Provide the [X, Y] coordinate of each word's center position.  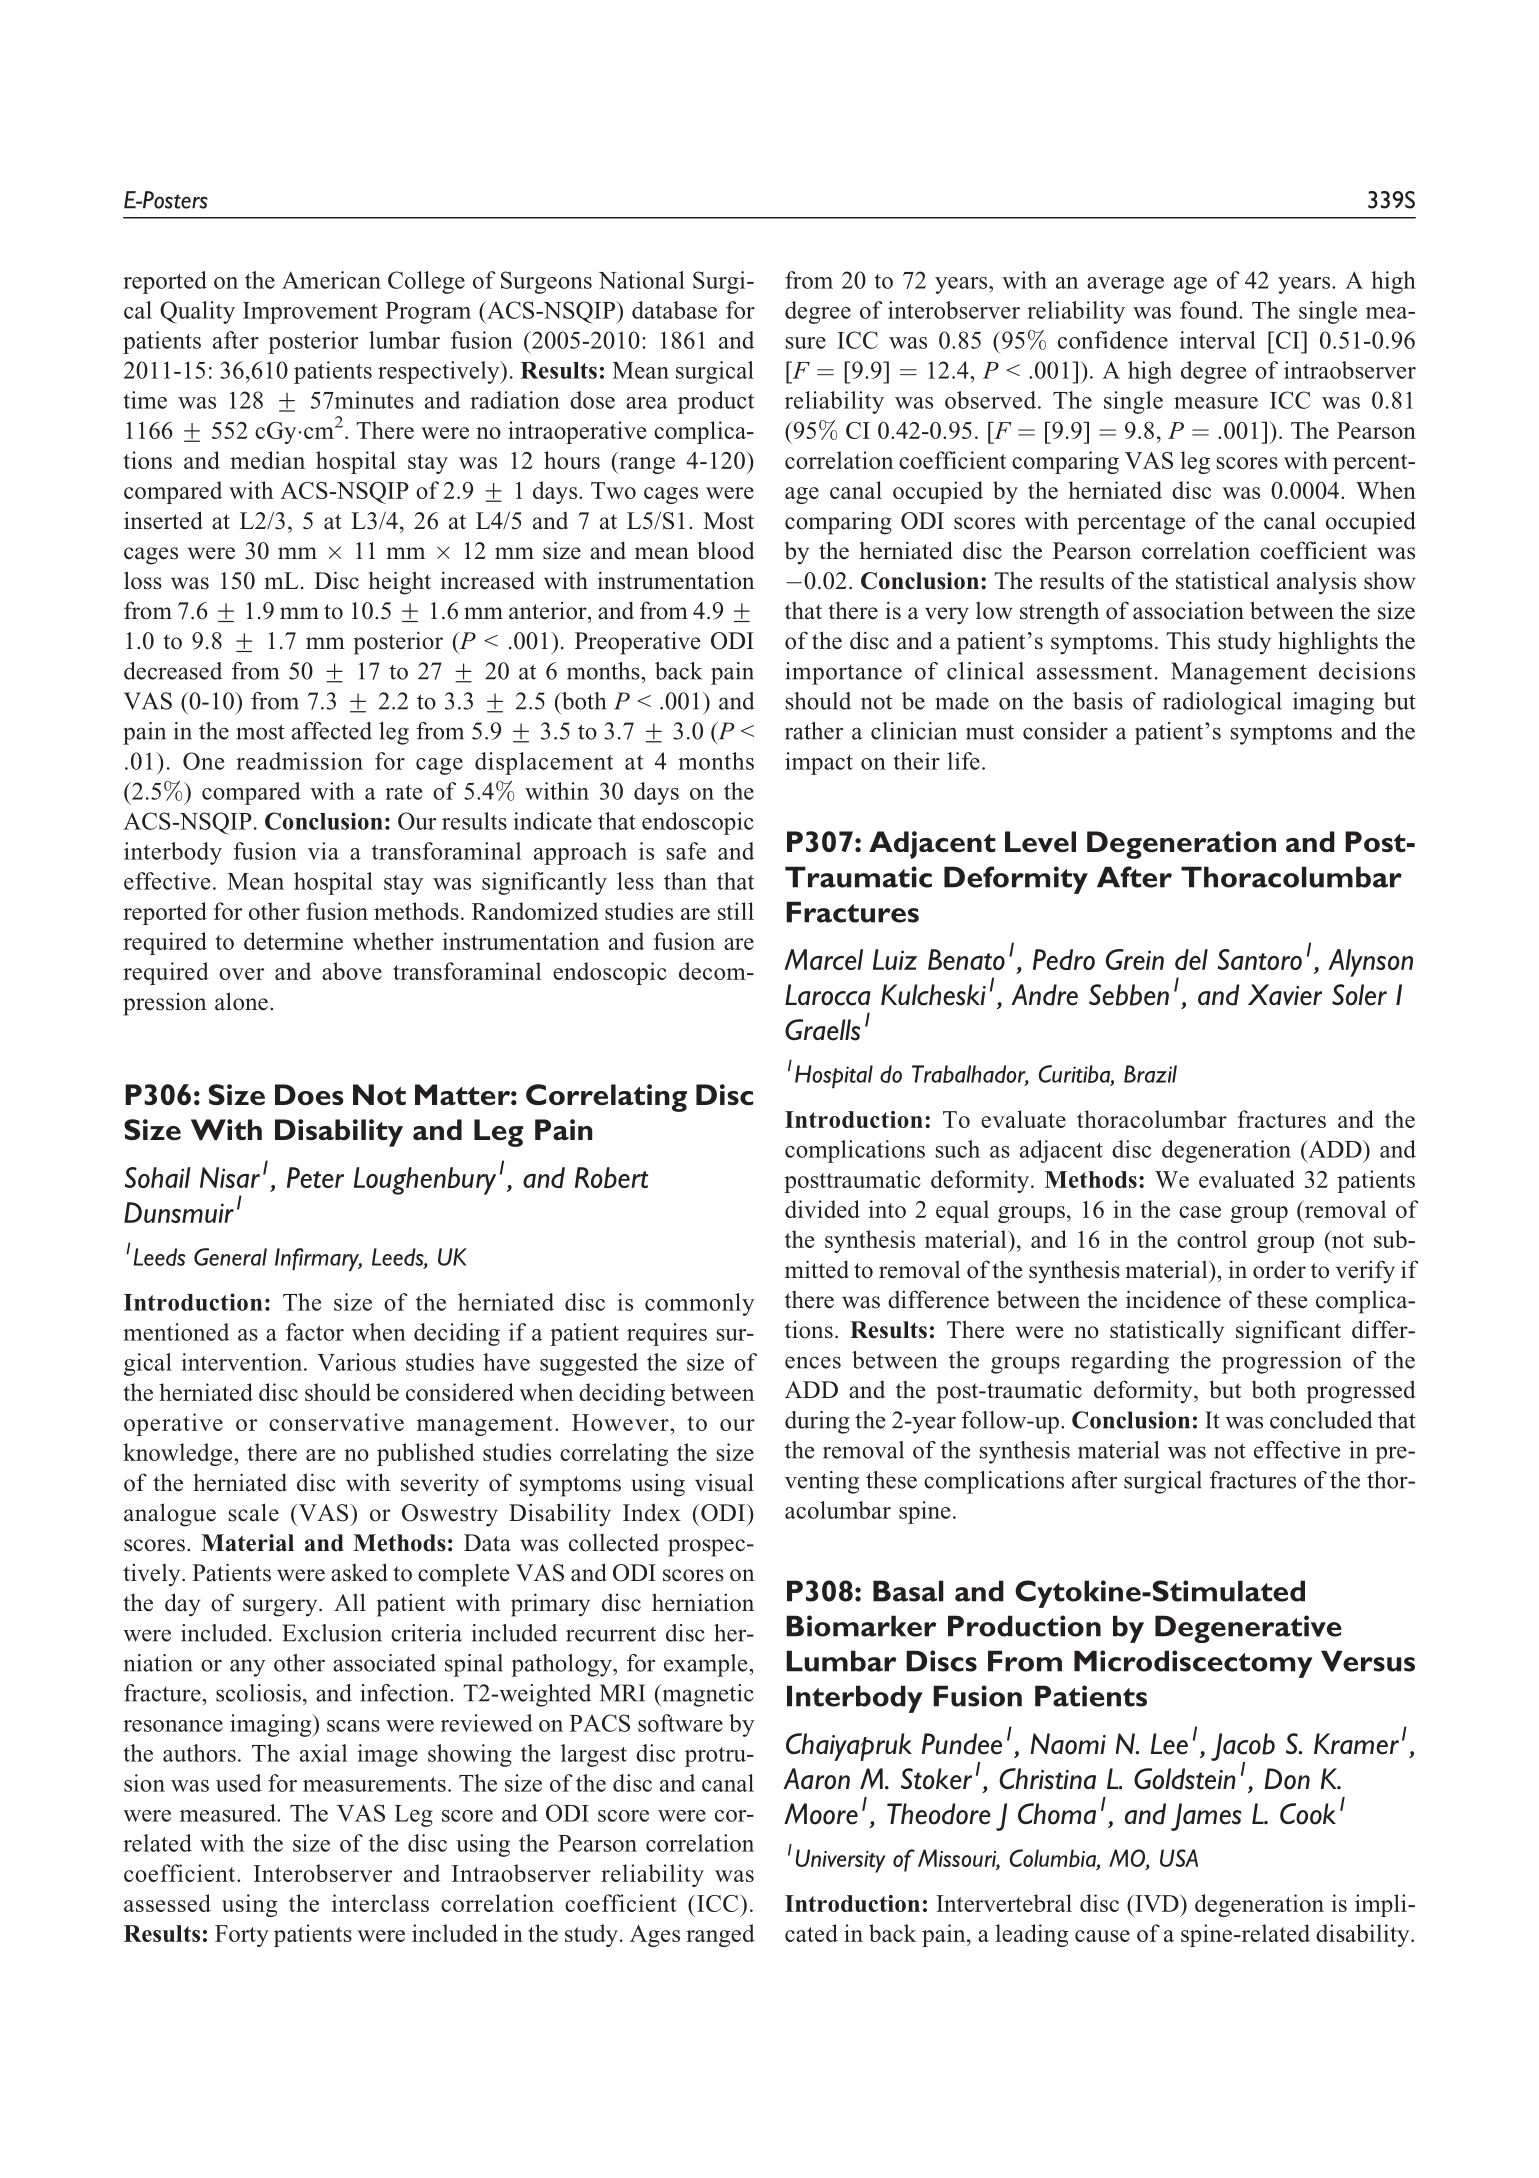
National [642, 280]
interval [1217, 340]
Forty [242, 1936]
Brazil [1150, 1074]
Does [309, 1095]
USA [1179, 1858]
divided [822, 1209]
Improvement [310, 313]
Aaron [816, 1779]
